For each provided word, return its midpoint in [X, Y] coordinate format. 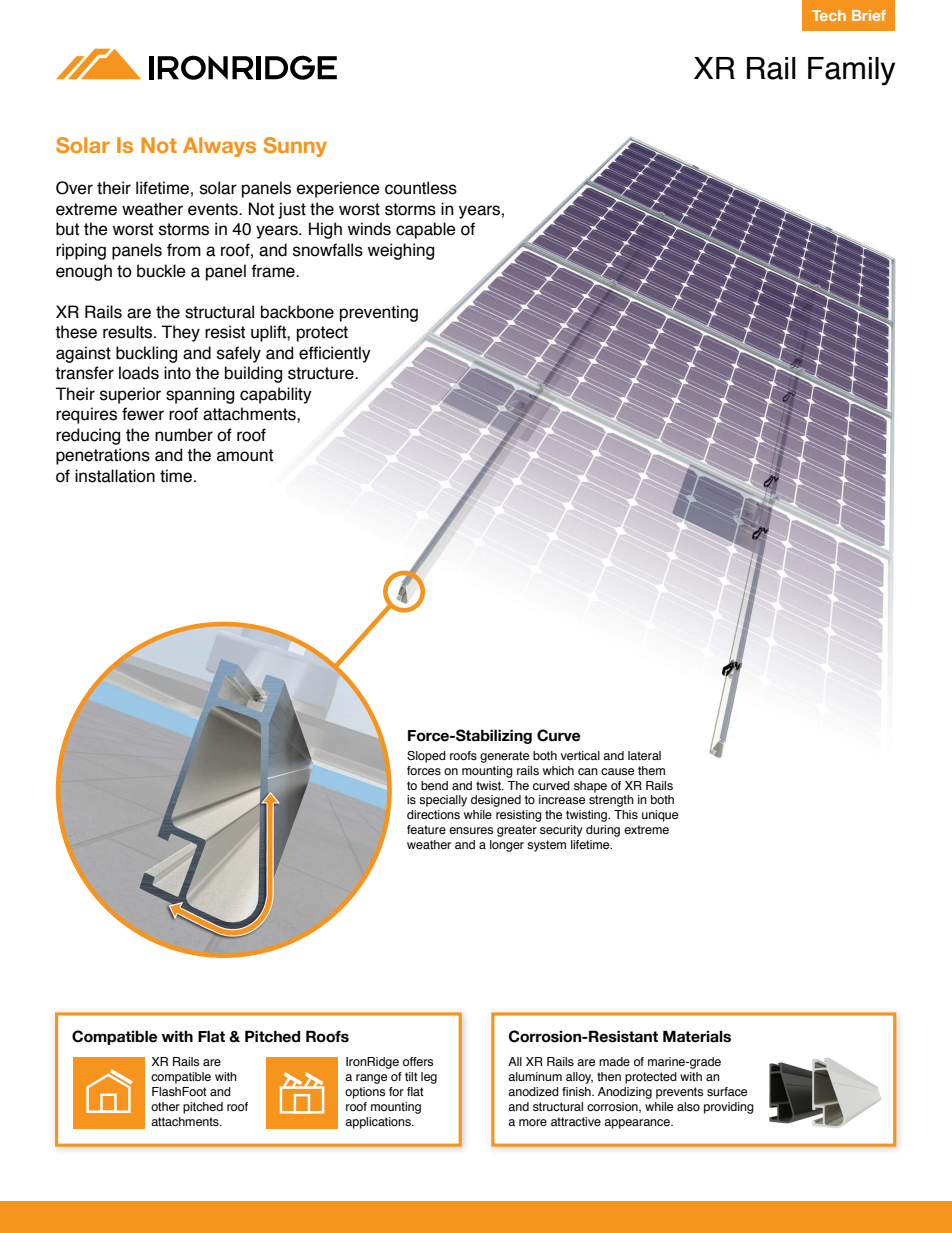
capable [426, 230]
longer [507, 846]
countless [421, 188]
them [651, 770]
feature [426, 829]
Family [851, 71]
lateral [644, 755]
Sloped [426, 757]
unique [660, 816]
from [184, 250]
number [184, 435]
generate [504, 757]
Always [219, 147]
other [165, 1106]
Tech [829, 15]
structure [322, 373]
